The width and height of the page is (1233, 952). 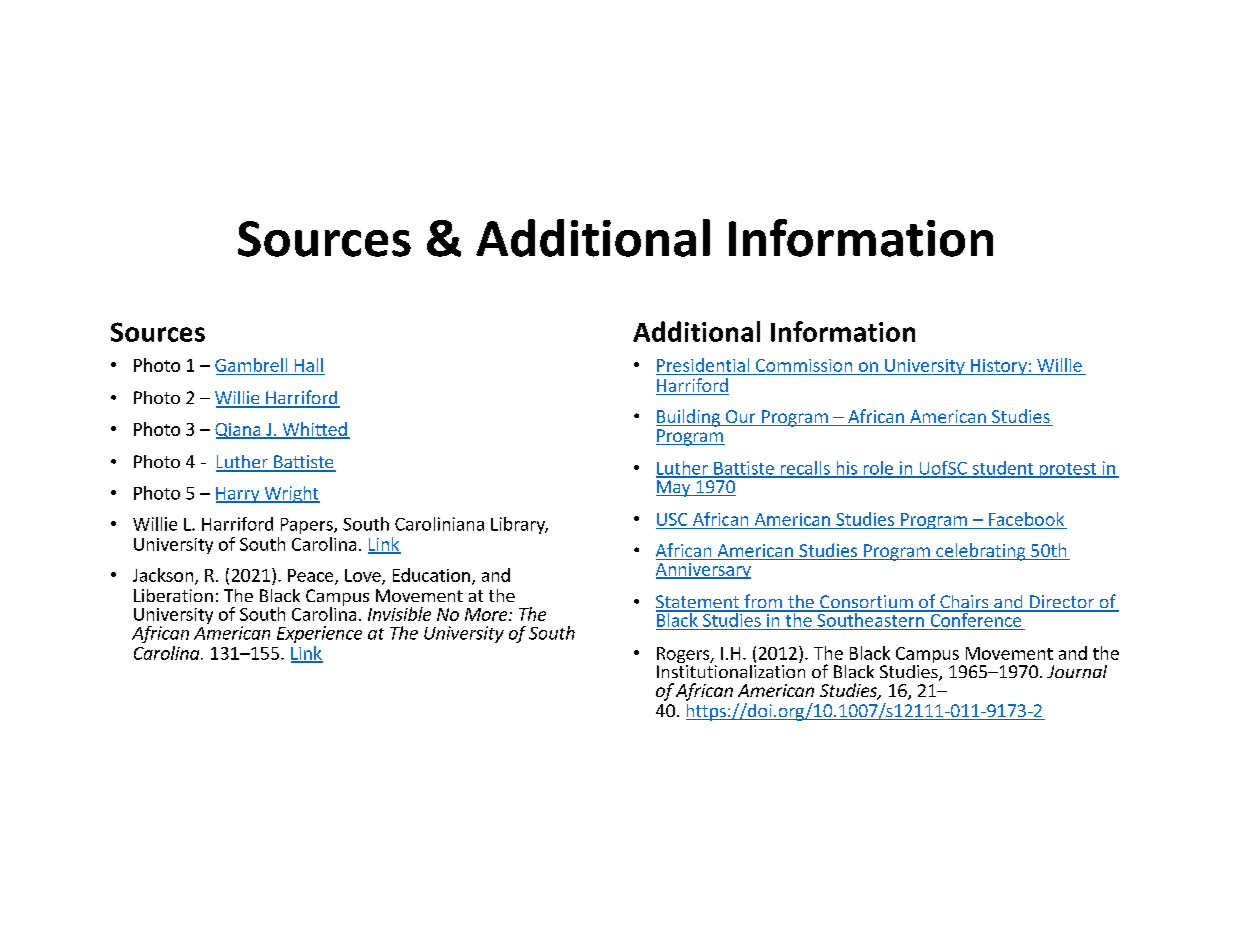 I want to click on student, so click(x=1003, y=469).
